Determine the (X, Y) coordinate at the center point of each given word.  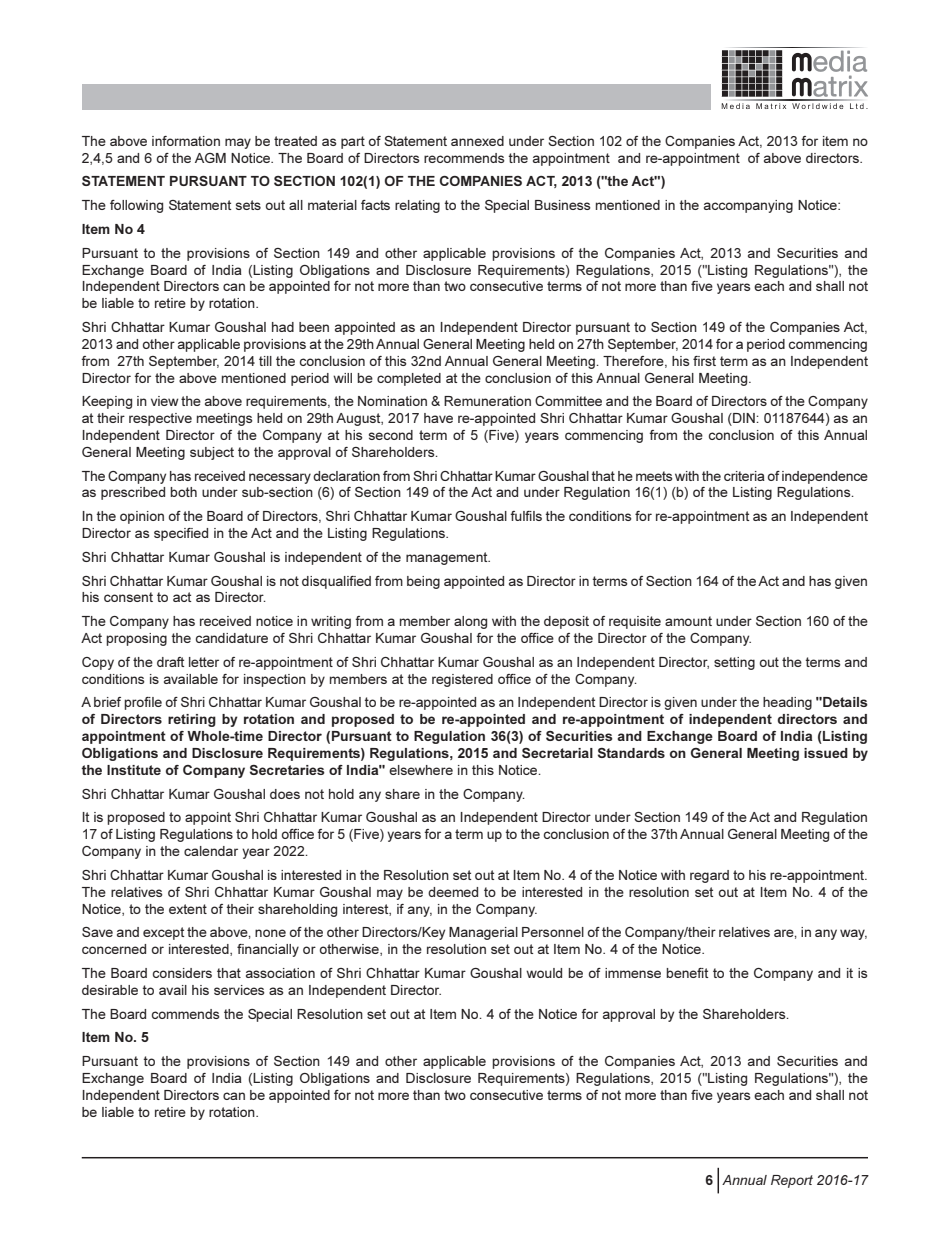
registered (462, 680)
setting (734, 663)
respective (160, 419)
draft (170, 662)
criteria (744, 476)
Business (563, 205)
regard (709, 876)
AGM (210, 158)
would (544, 973)
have (438, 418)
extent (188, 909)
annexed (477, 141)
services (239, 990)
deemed (453, 892)
